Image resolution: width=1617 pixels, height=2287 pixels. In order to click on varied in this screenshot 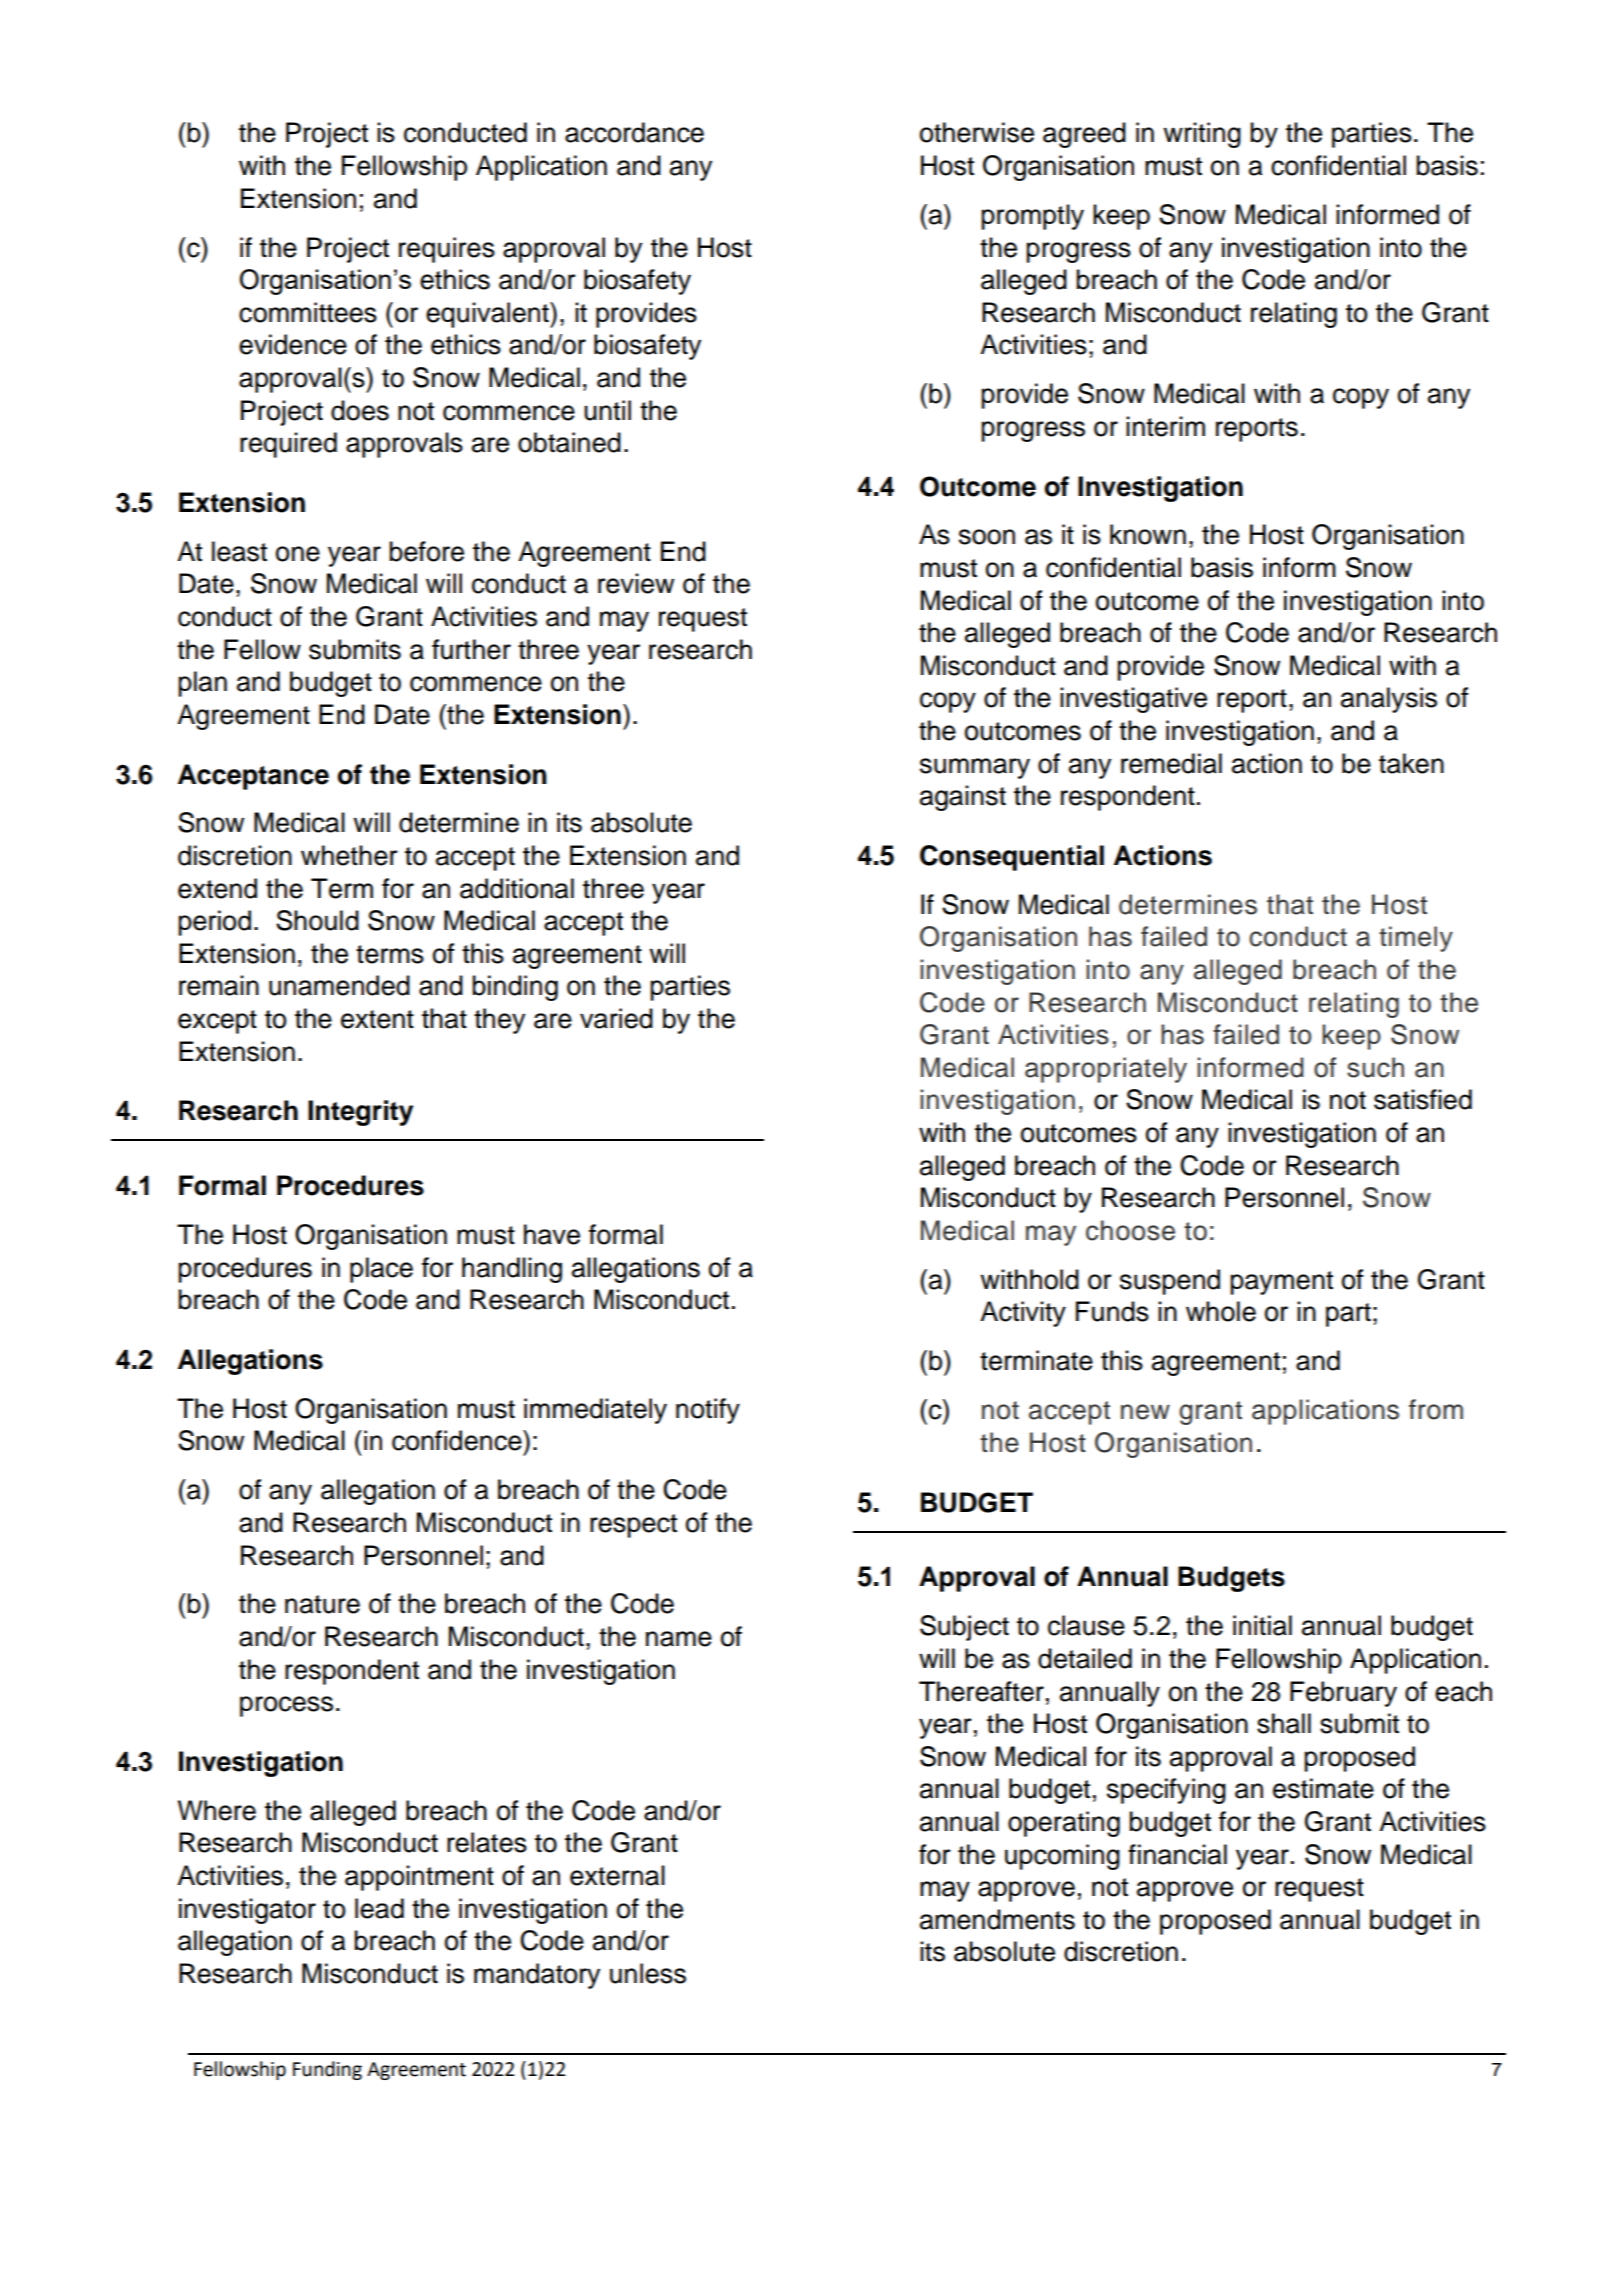, I will do `click(616, 1018)`.
